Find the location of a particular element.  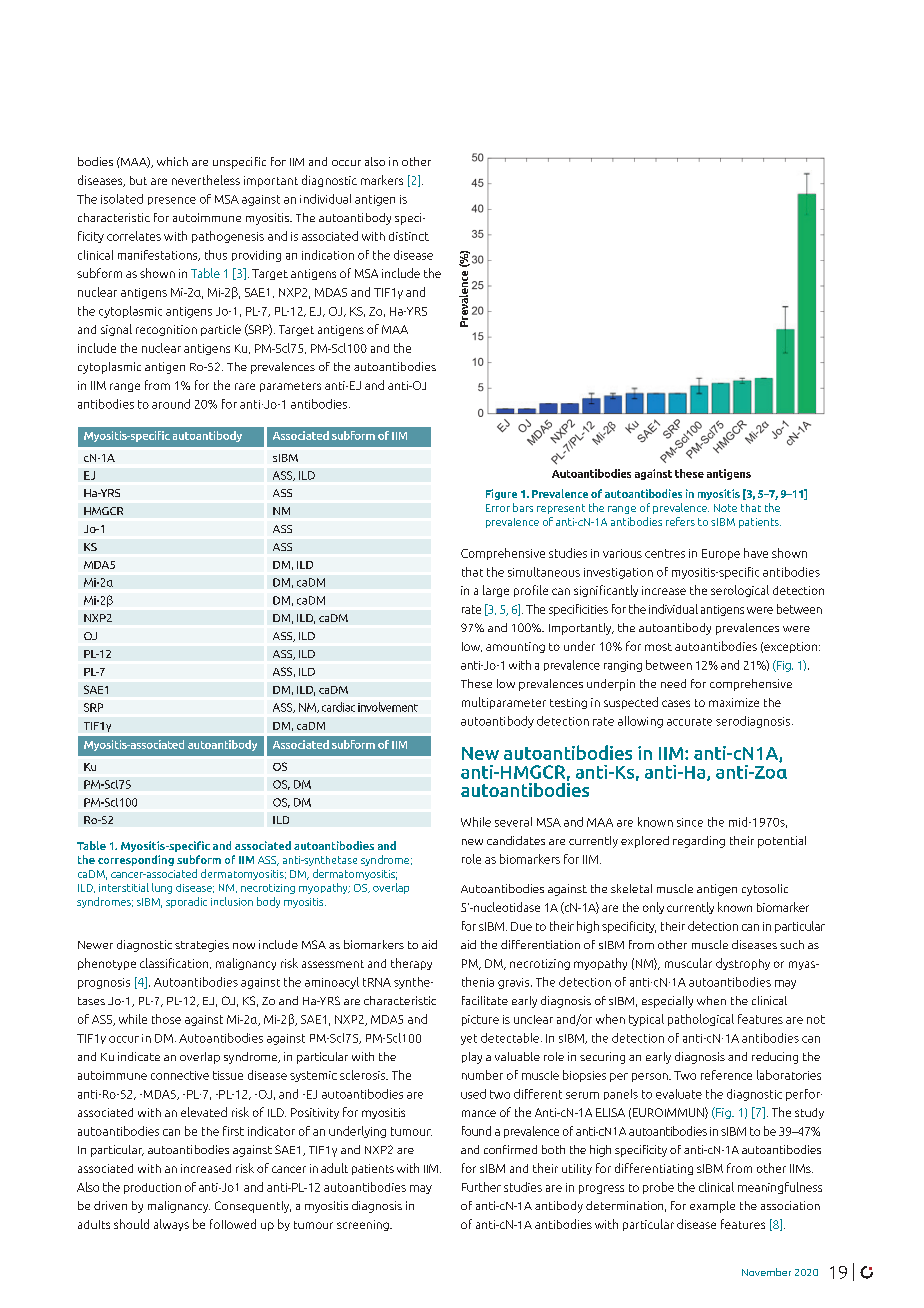

always is located at coordinates (171, 1225).
